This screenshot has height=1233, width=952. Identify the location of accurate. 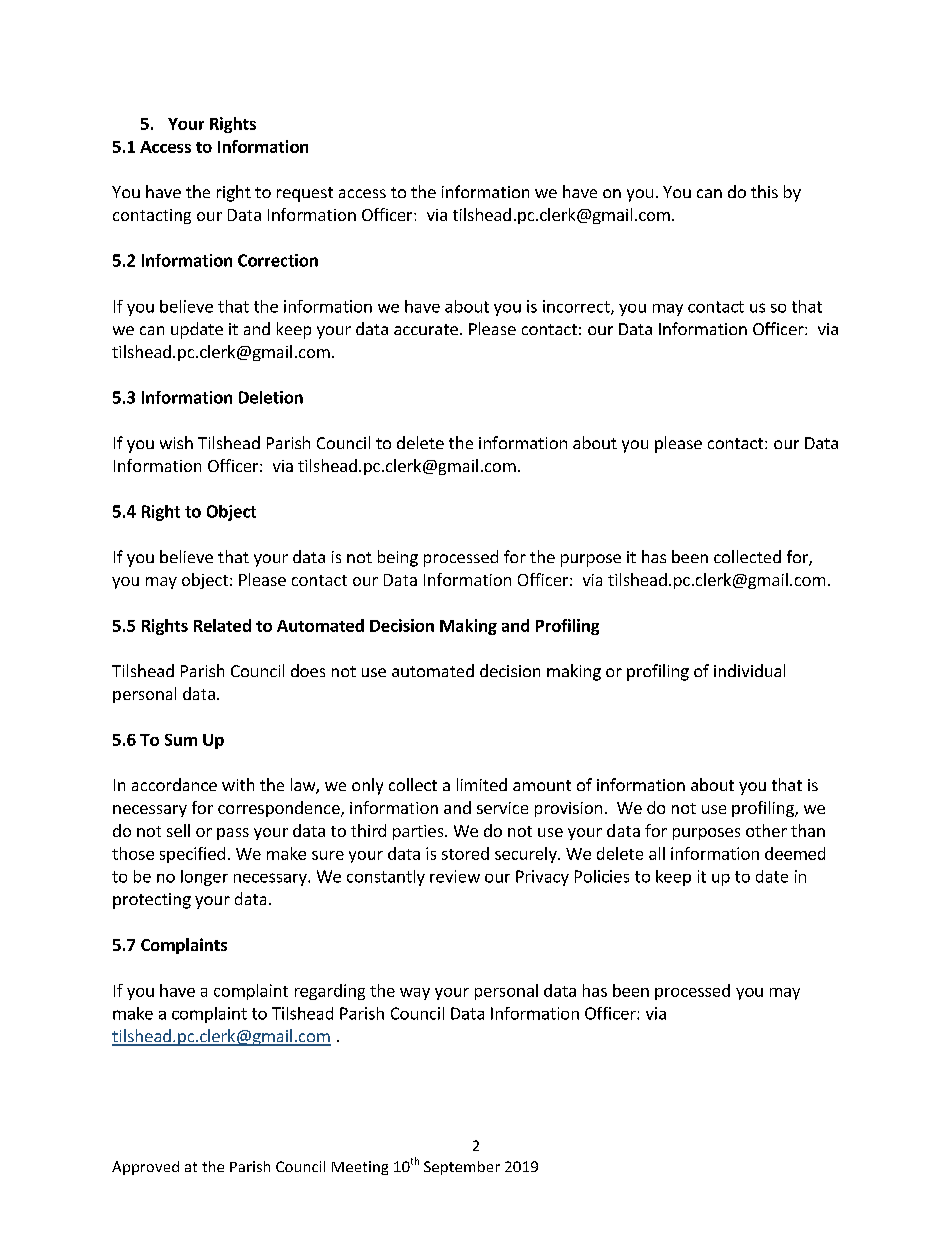
(426, 329).
